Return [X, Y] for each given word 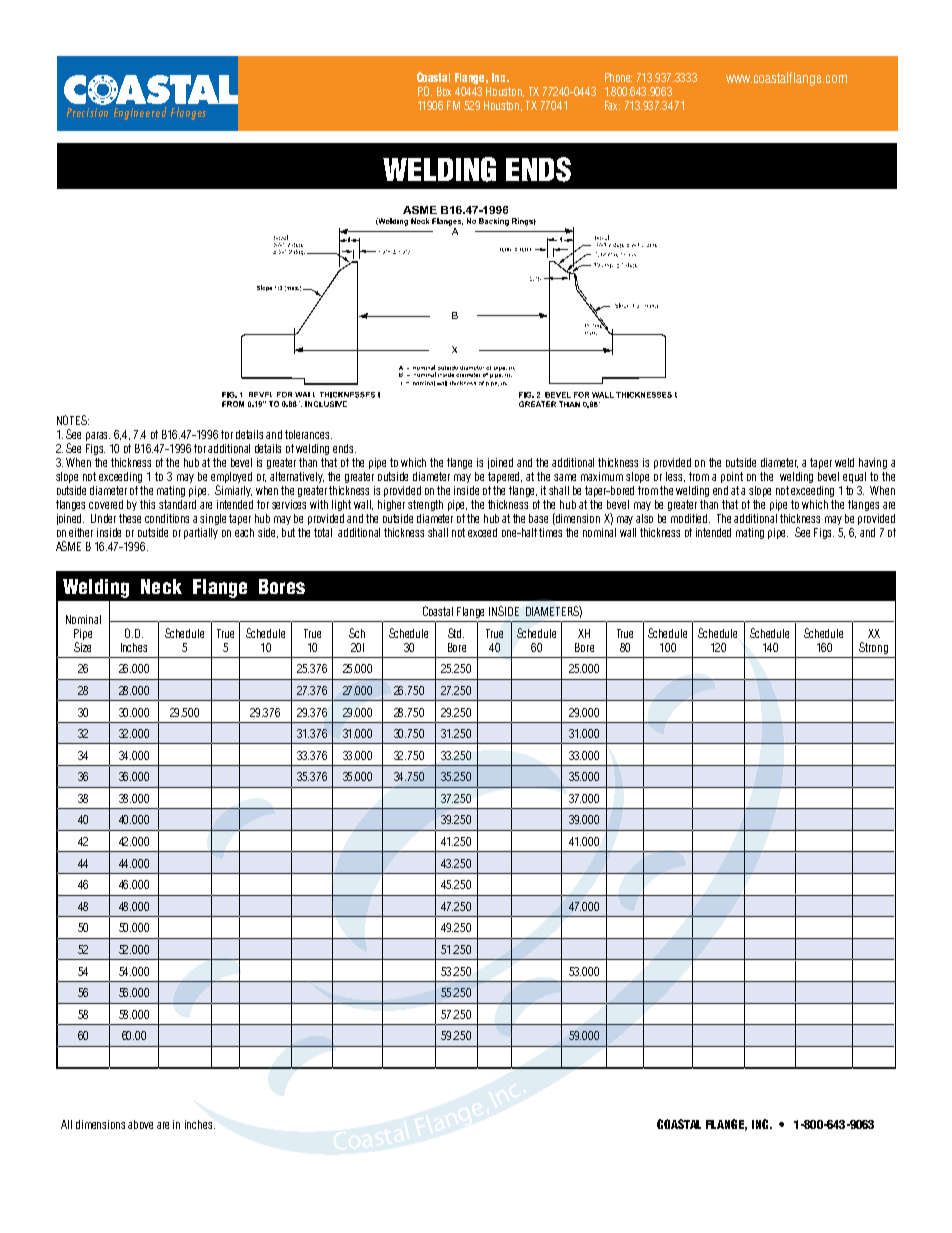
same [565, 477]
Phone [618, 77]
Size [82, 647]
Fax [612, 105]
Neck [161, 586]
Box [444, 91]
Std [456, 633]
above [140, 1124]
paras [98, 436]
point [732, 477]
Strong [873, 648]
